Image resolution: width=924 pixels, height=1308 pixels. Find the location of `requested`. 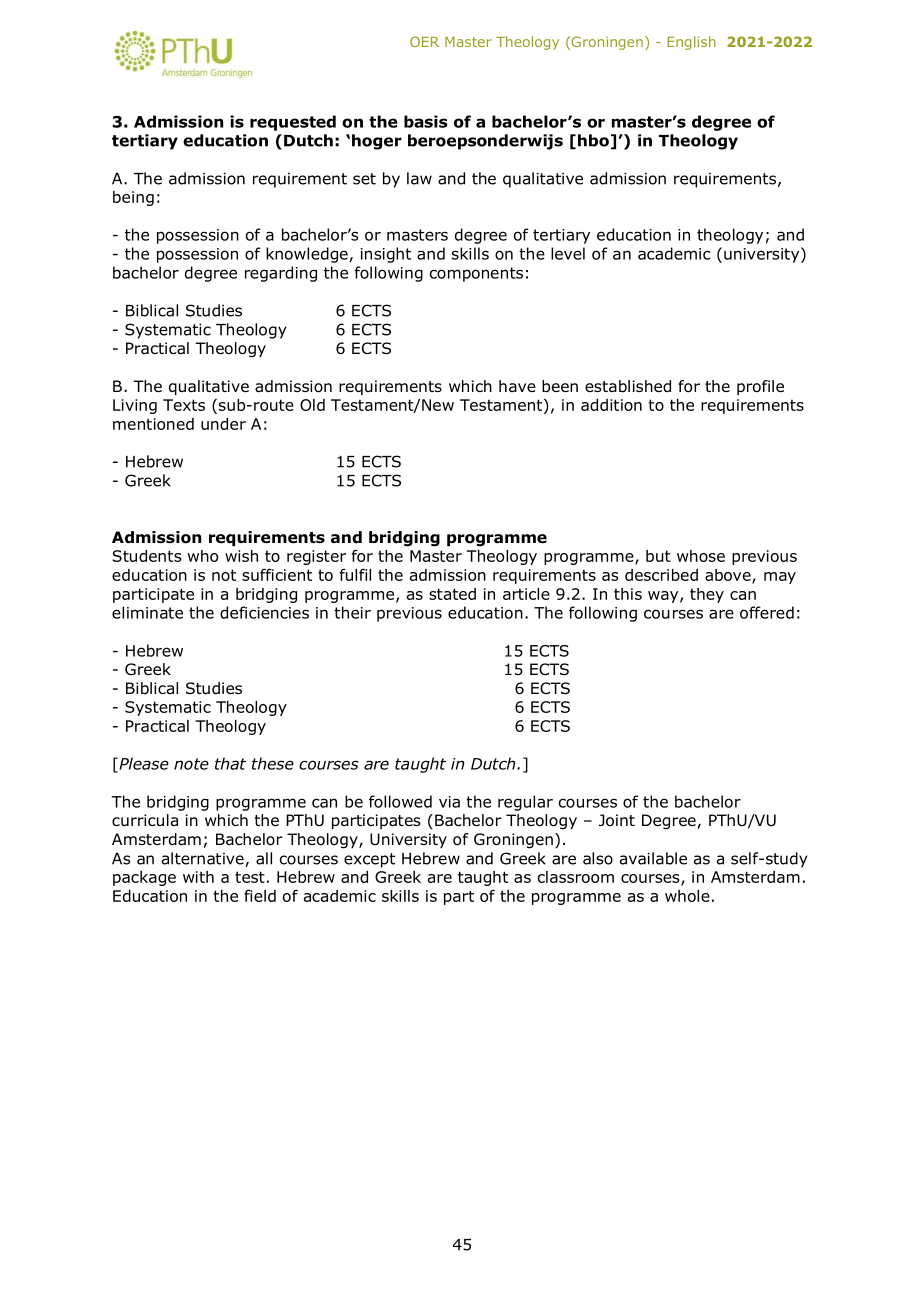

requested is located at coordinates (293, 123).
